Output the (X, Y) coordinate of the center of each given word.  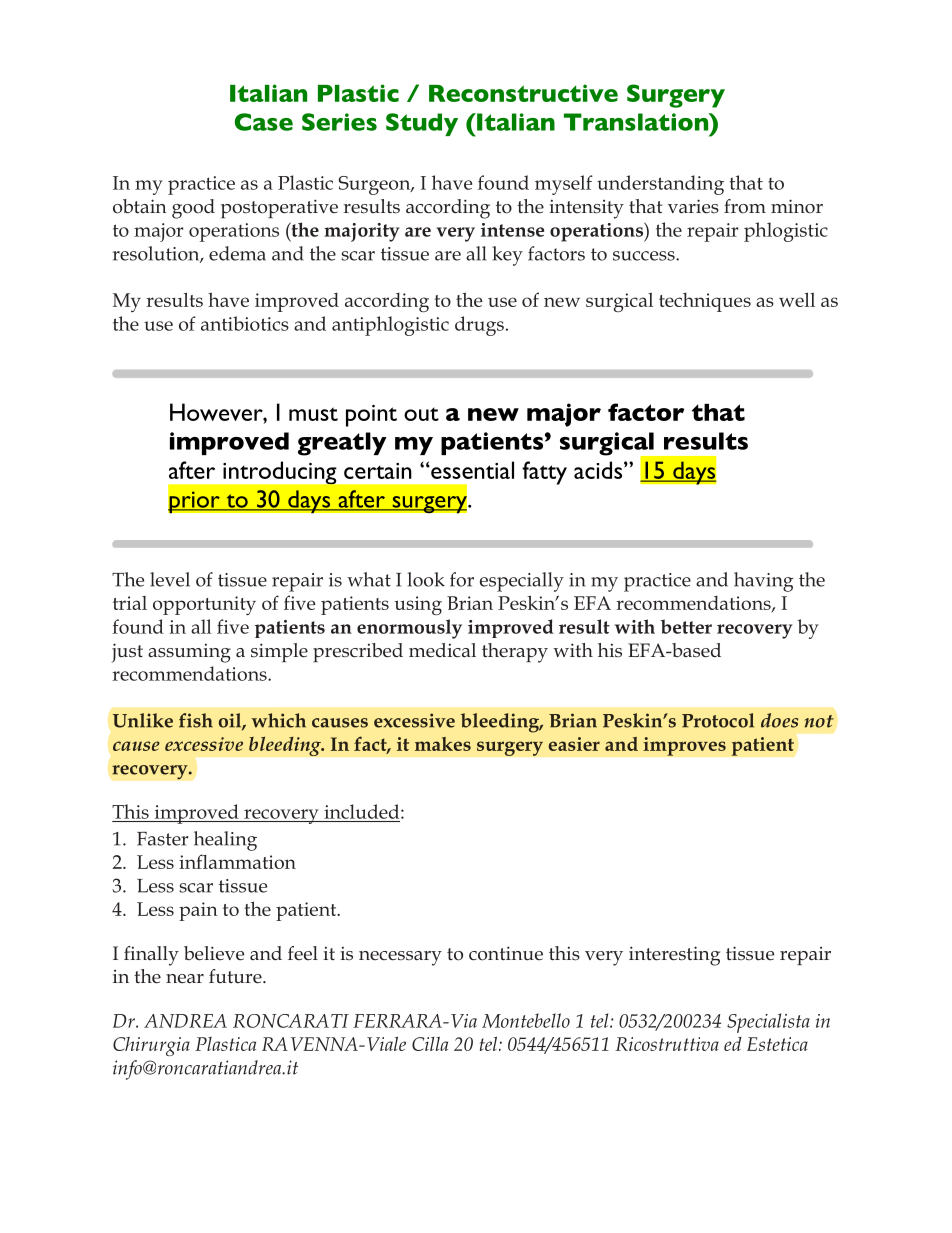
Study (422, 124)
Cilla (430, 1044)
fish (196, 720)
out (421, 414)
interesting (674, 956)
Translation (637, 122)
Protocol (718, 720)
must (313, 414)
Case (264, 122)
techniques (705, 302)
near (185, 978)
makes (443, 744)
